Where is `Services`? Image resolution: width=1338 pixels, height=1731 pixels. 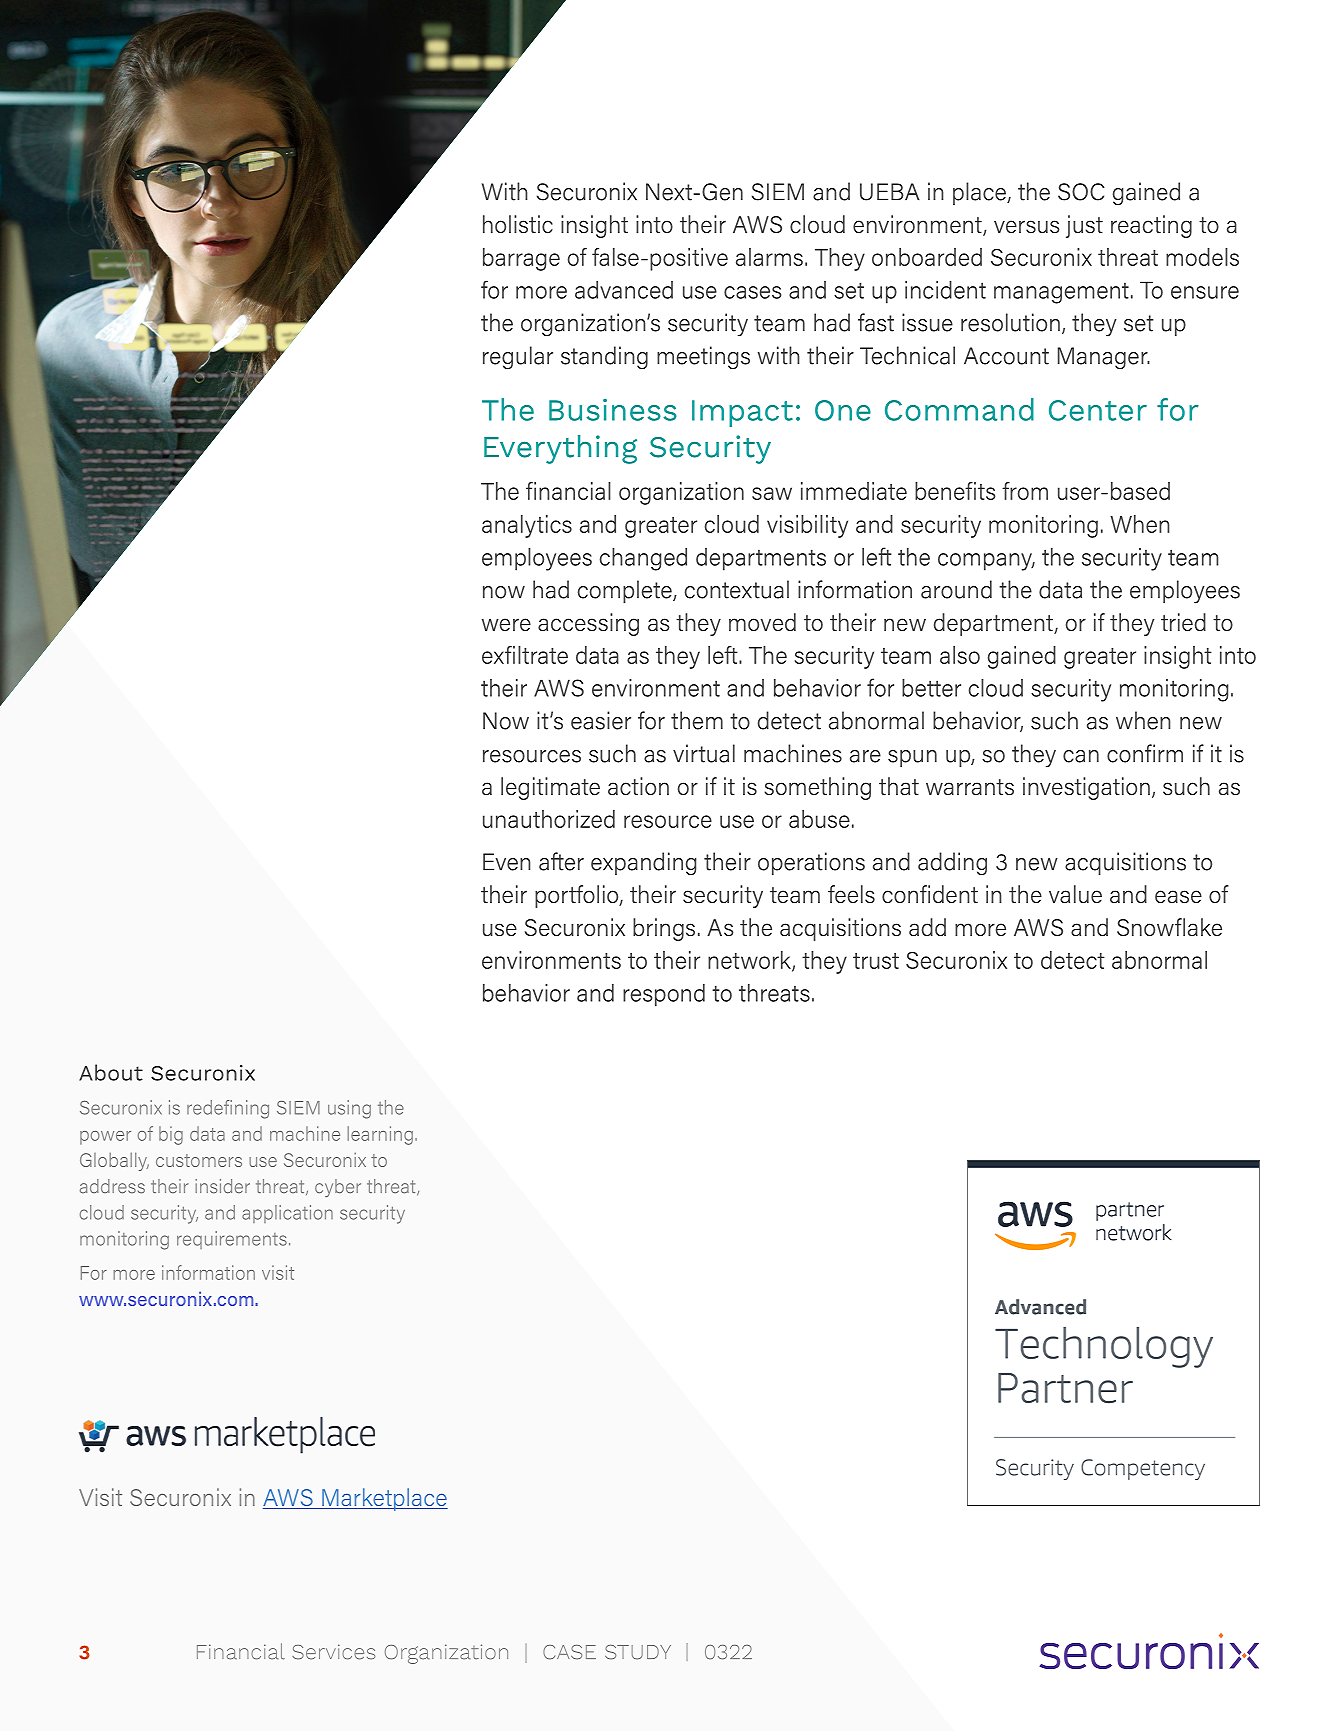 Services is located at coordinates (333, 1652).
